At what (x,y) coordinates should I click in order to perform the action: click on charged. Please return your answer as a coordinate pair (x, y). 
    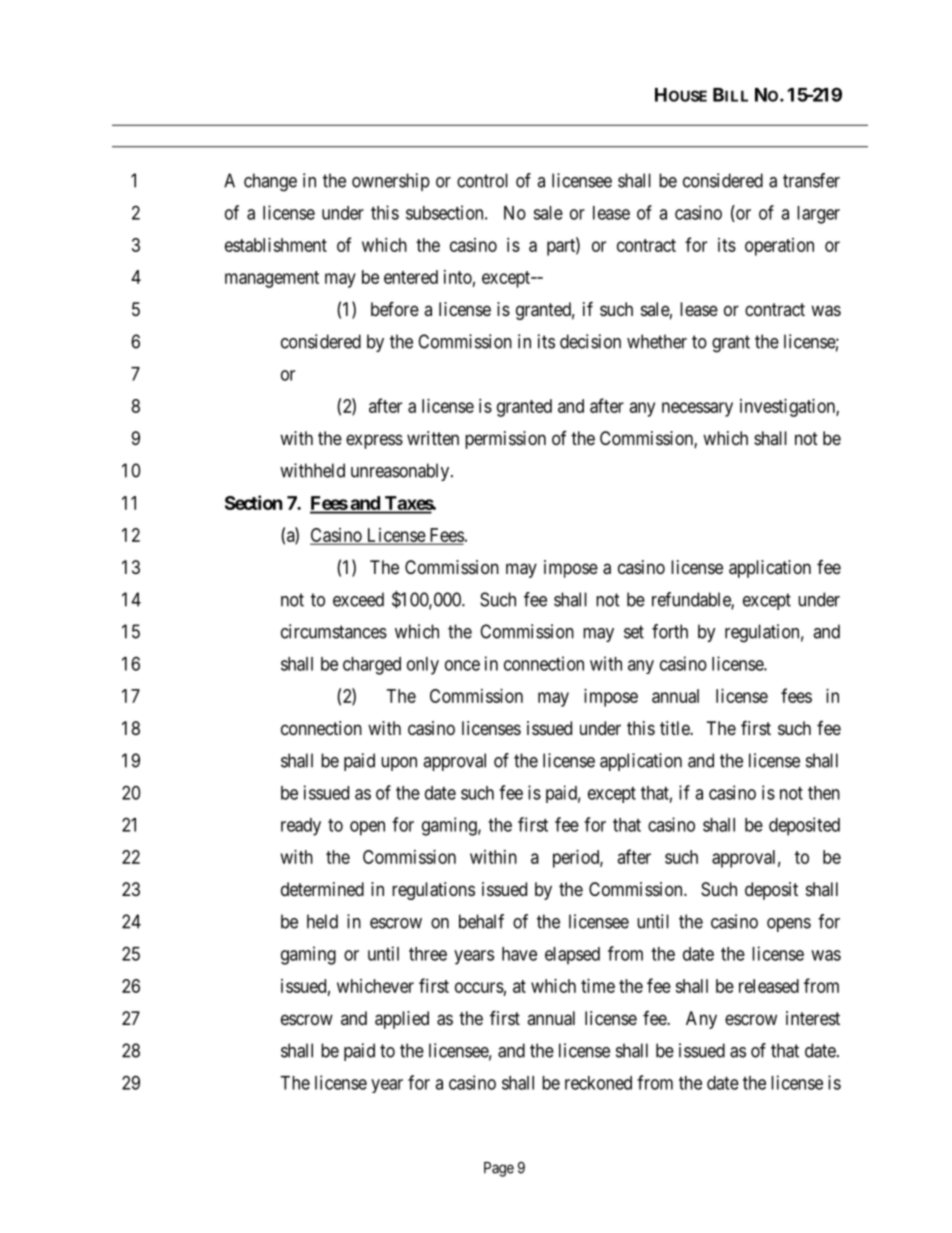
    Looking at the image, I should click on (372, 666).
